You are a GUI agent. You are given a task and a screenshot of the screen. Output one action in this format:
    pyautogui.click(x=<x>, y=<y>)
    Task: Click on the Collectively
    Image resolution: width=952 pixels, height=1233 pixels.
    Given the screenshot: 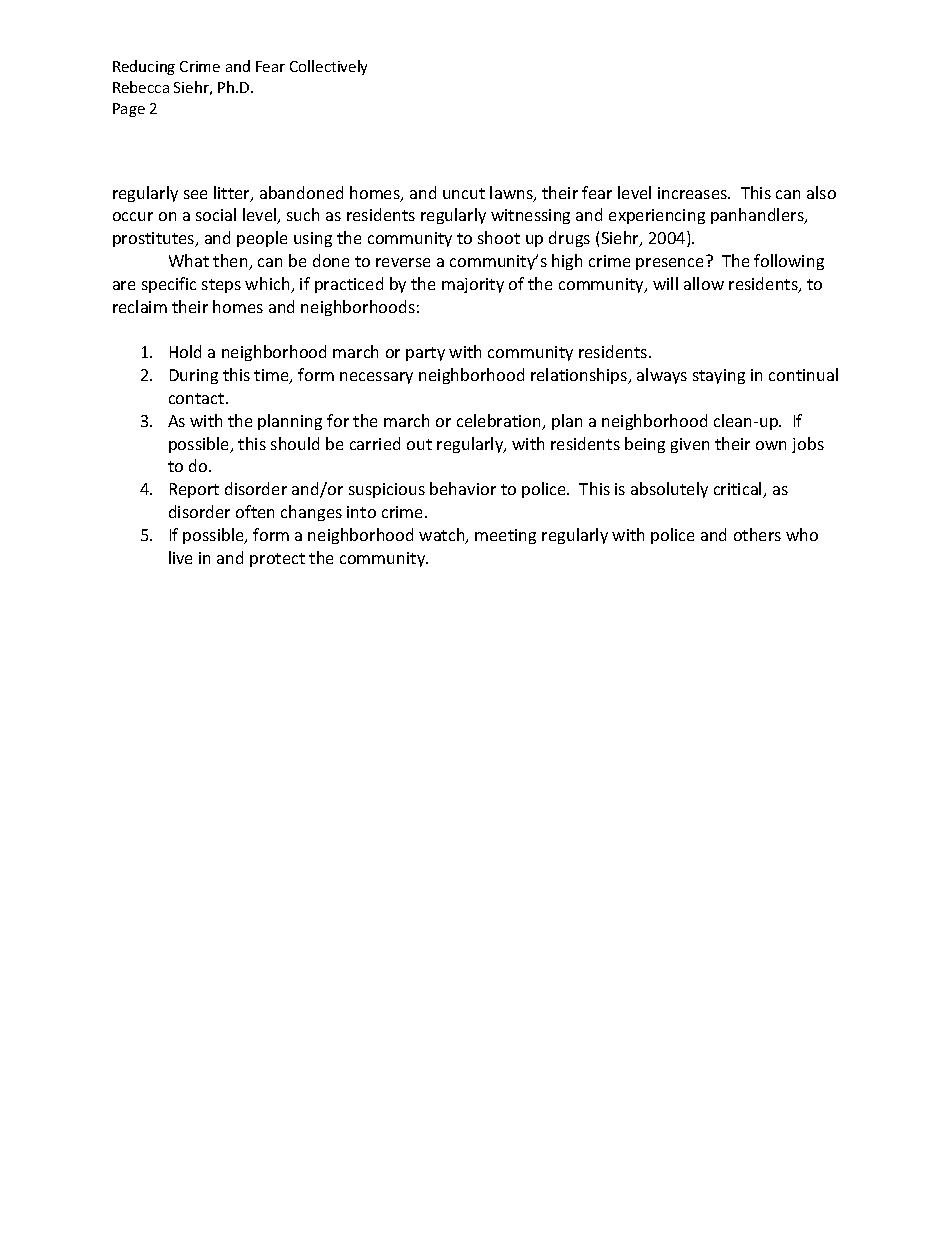 What is the action you would take?
    pyautogui.click(x=328, y=67)
